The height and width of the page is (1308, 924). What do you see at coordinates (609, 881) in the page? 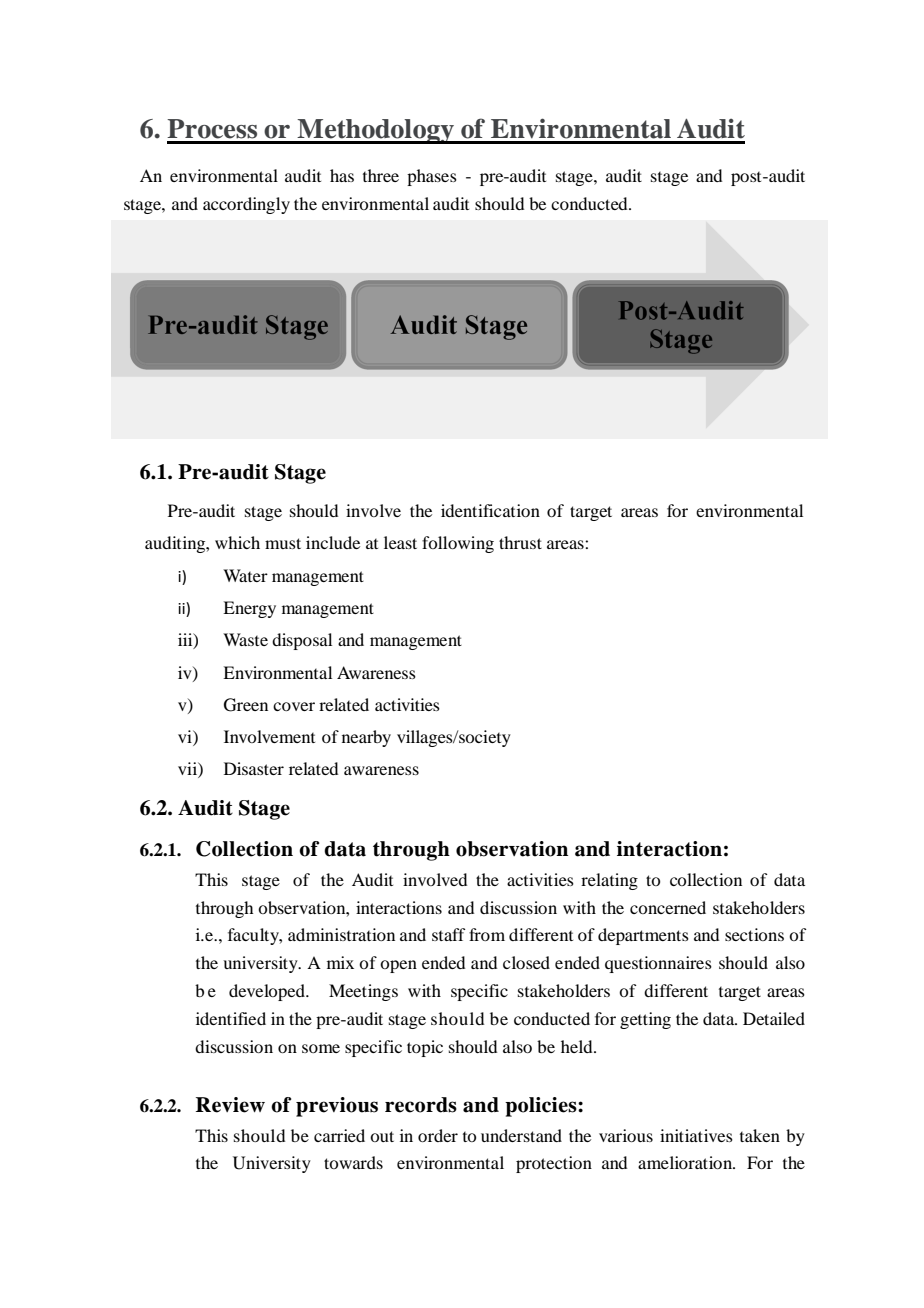
I see `relating` at bounding box center [609, 881].
